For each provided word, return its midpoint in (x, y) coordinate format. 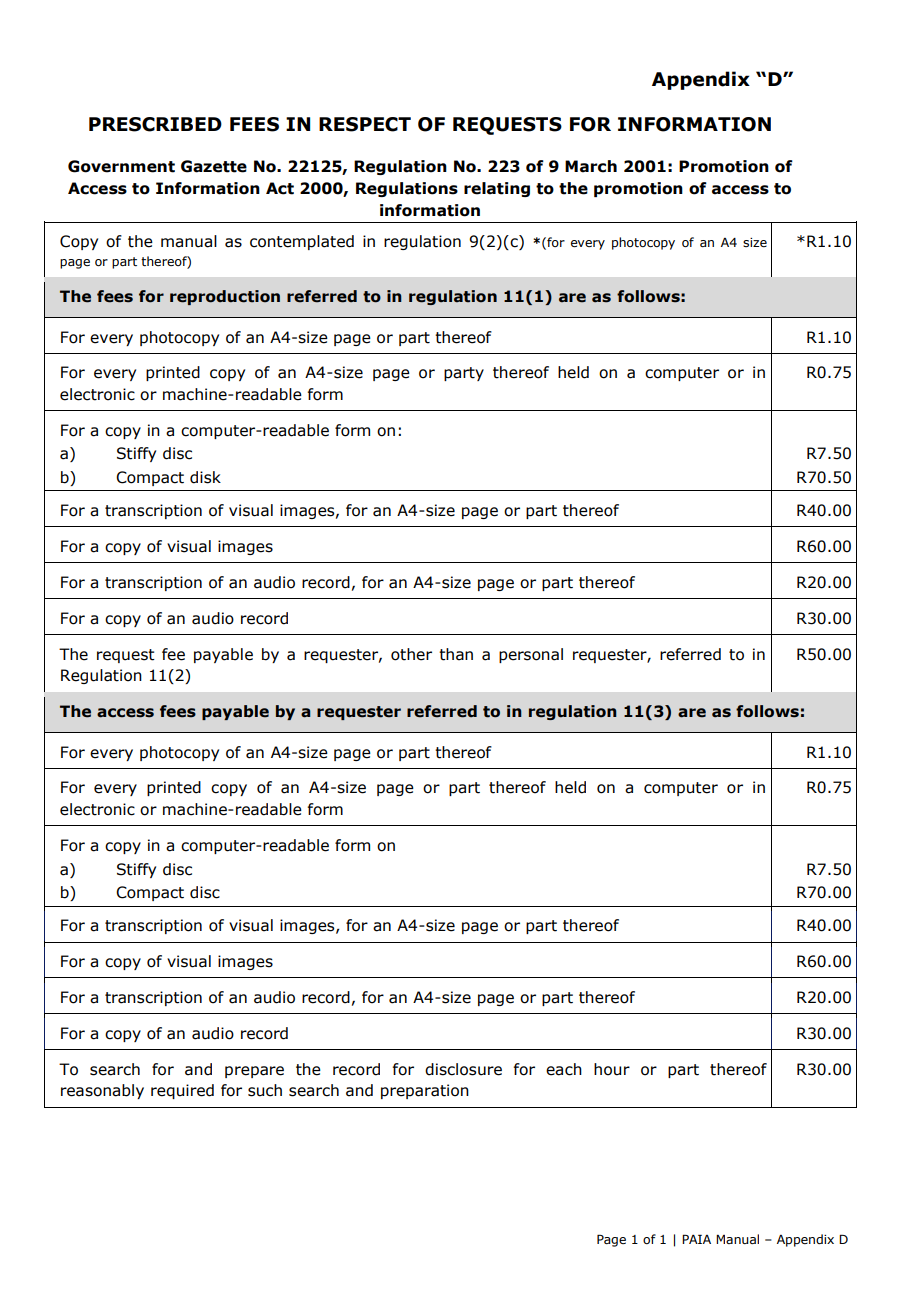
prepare (254, 1072)
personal (531, 655)
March (591, 166)
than (456, 654)
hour (612, 1069)
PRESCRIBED (155, 124)
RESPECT (365, 124)
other (411, 654)
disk (205, 477)
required (182, 1091)
